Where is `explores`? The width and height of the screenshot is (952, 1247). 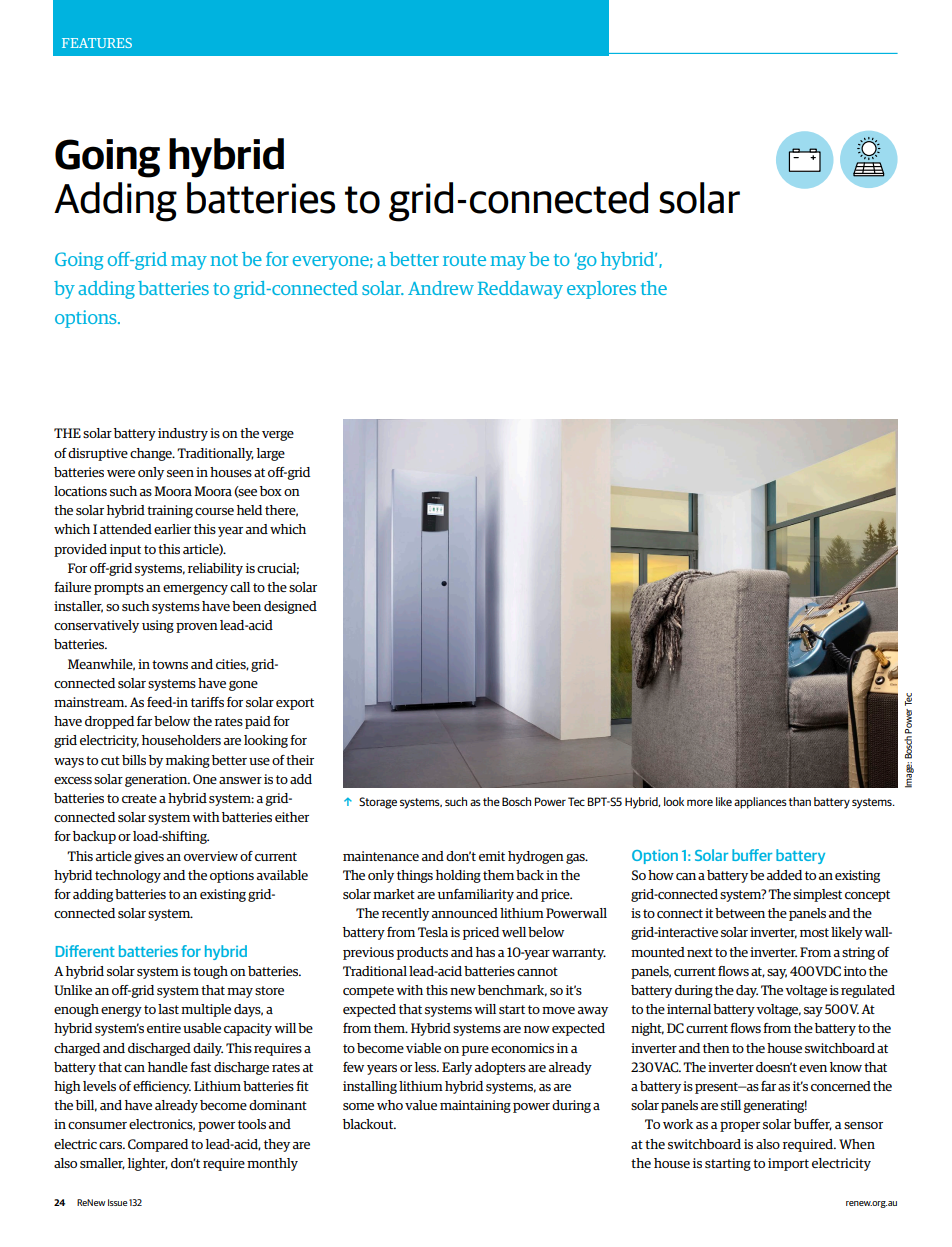 explores is located at coordinates (601, 290).
